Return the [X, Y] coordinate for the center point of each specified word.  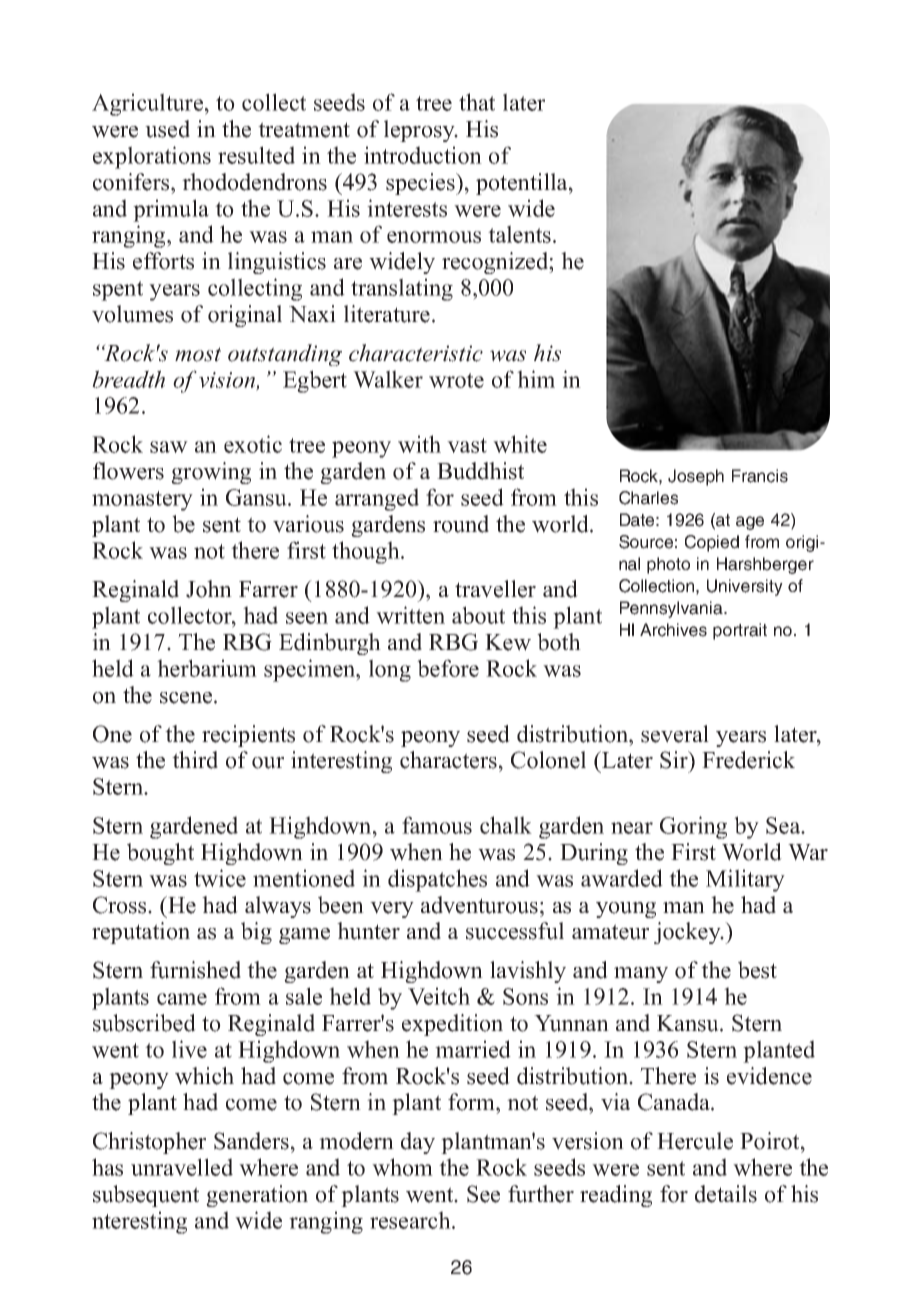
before [448, 668]
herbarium [207, 668]
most [198, 354]
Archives [673, 630]
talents [519, 234]
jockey [688, 933]
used [167, 129]
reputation [141, 933]
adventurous [479, 905]
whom [402, 1167]
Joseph [696, 477]
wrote [456, 380]
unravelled [182, 1167]
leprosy [420, 131]
